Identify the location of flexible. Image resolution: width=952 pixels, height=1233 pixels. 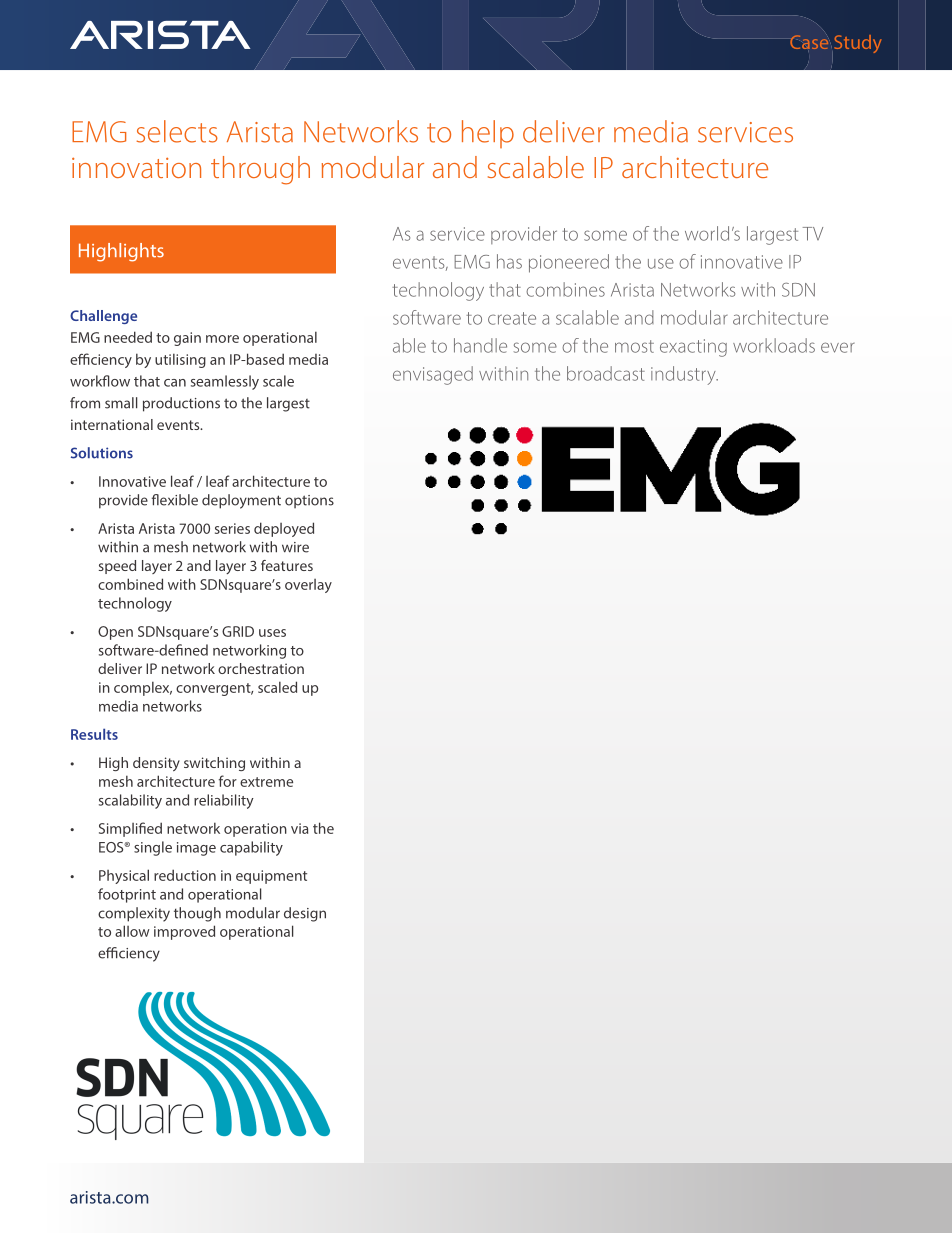
(175, 500).
